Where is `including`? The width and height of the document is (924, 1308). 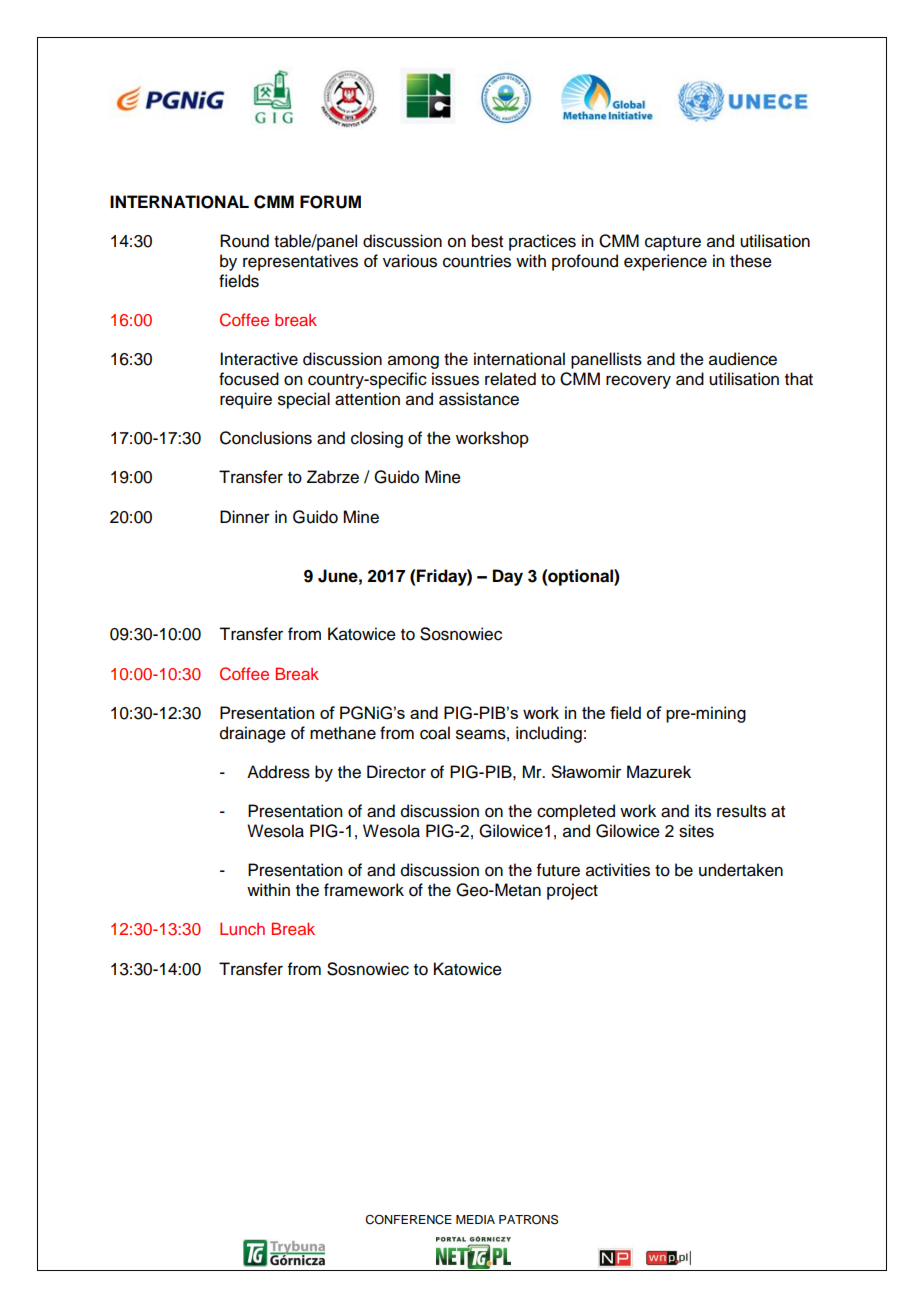 including is located at coordinates (549, 734).
